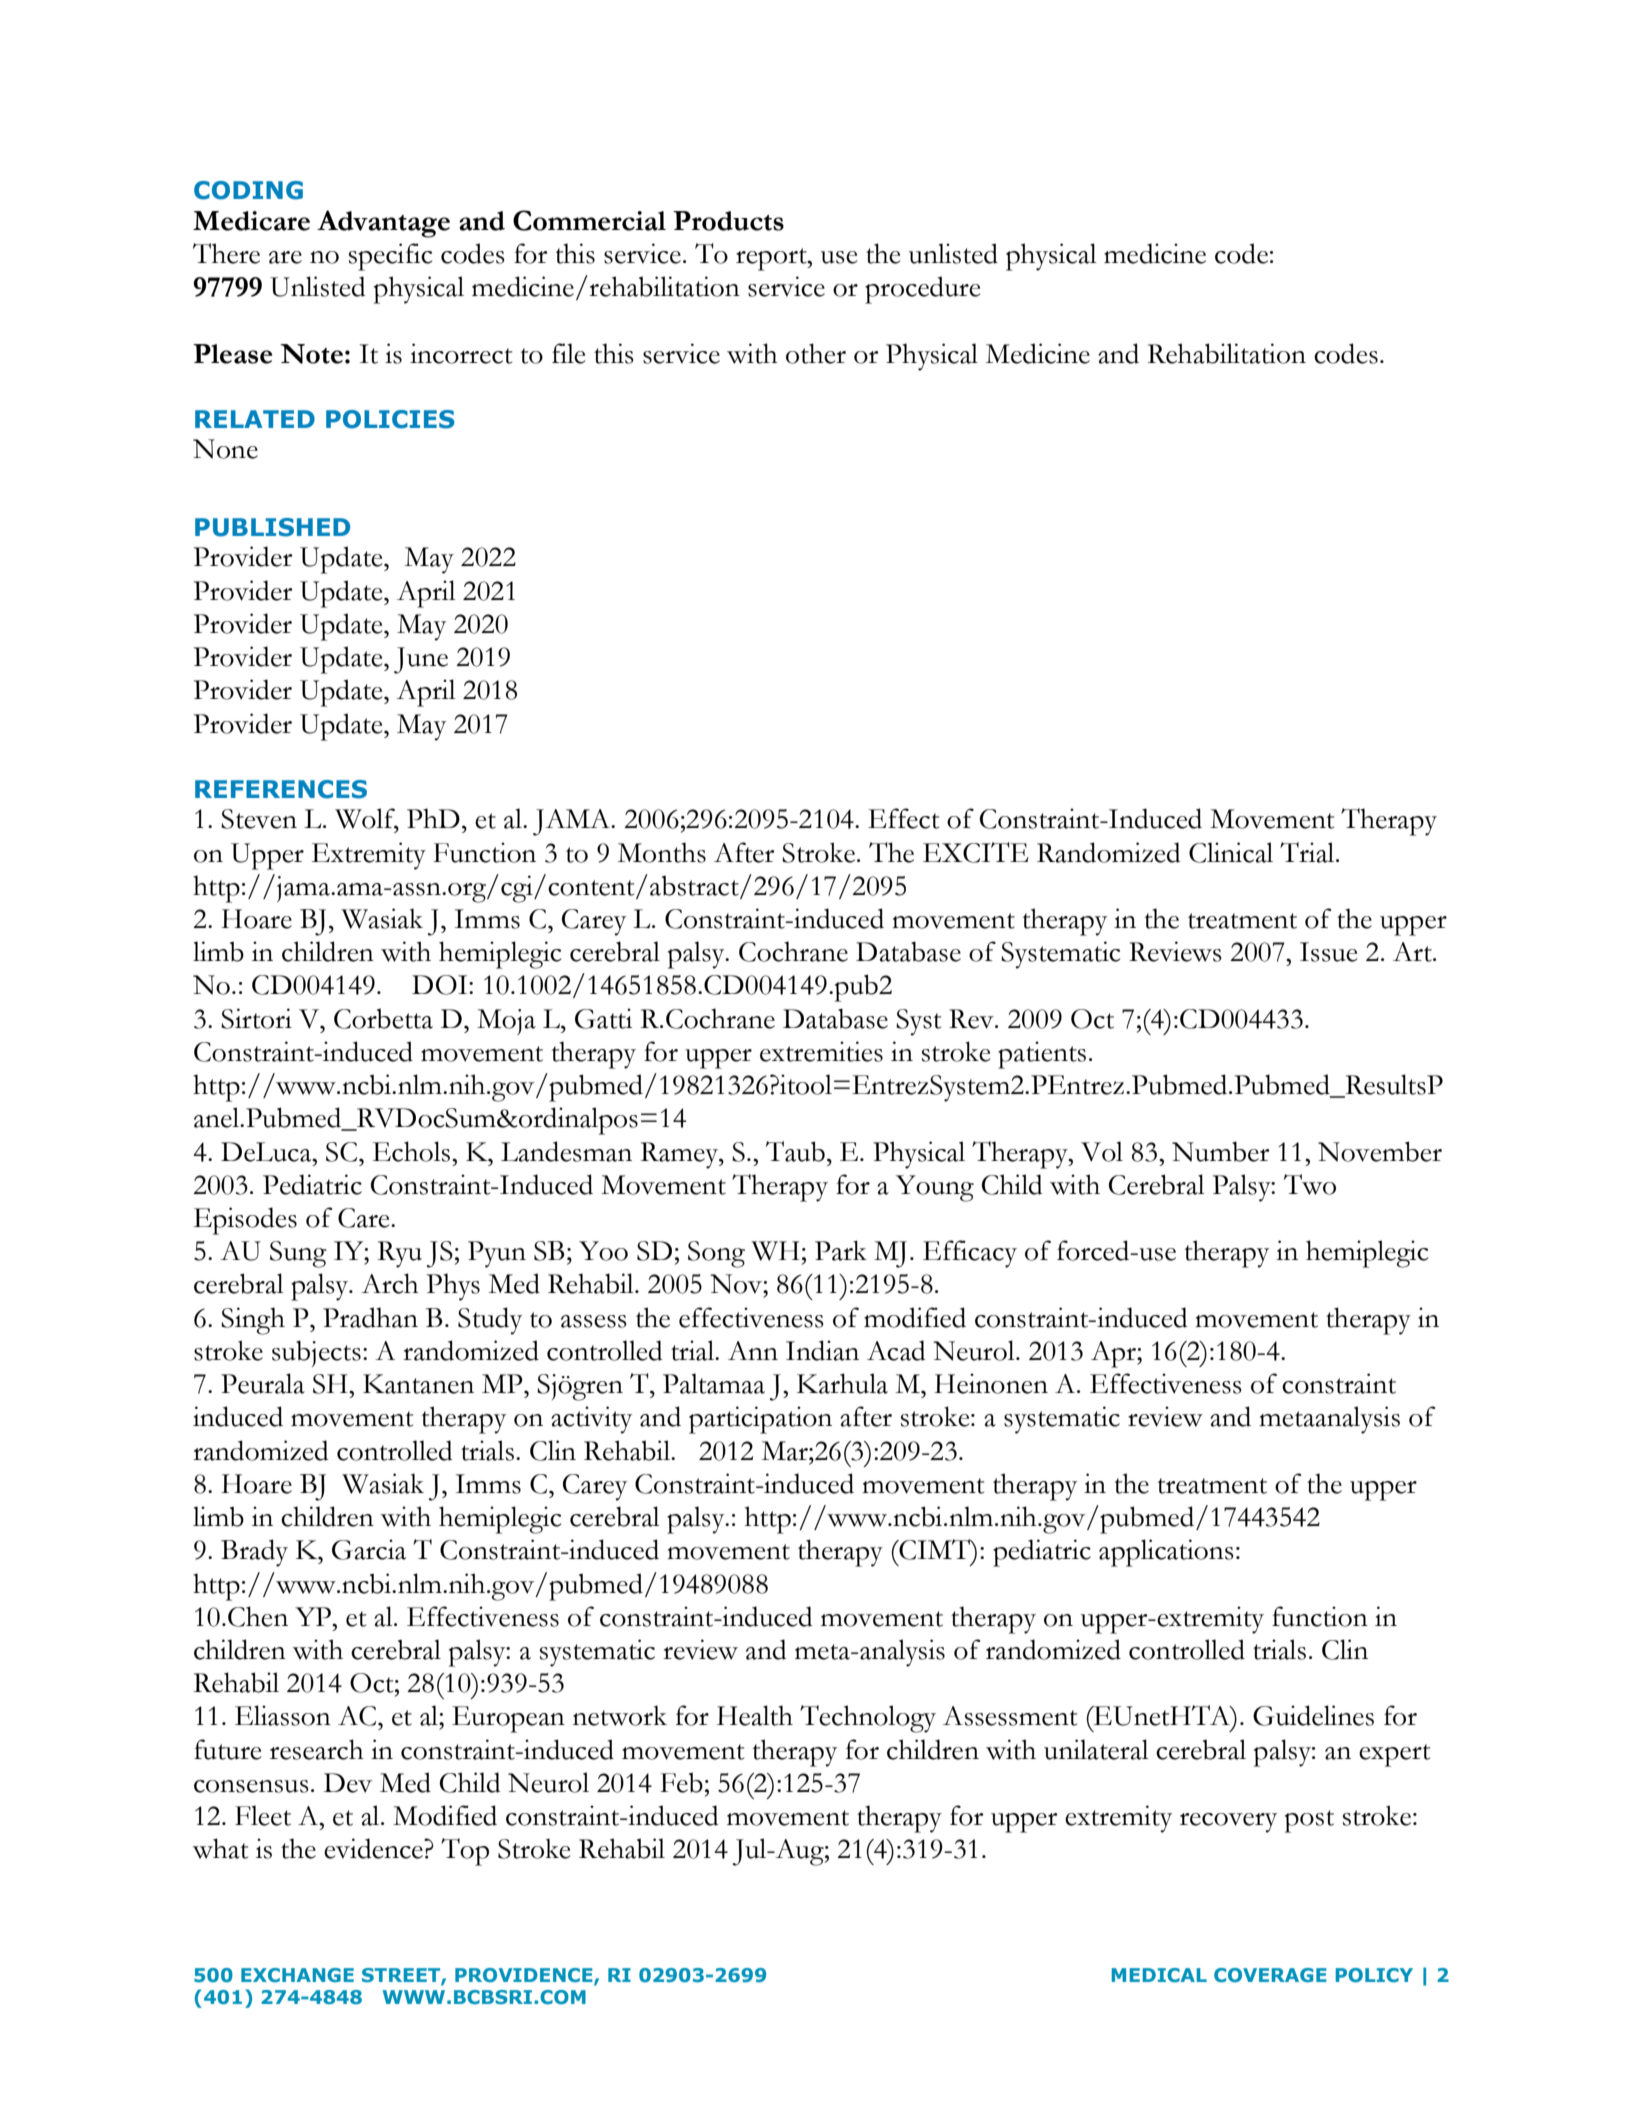 The image size is (1643, 2126). Describe the element at coordinates (821, 1051) in the screenshot. I see `extremities` at that location.
